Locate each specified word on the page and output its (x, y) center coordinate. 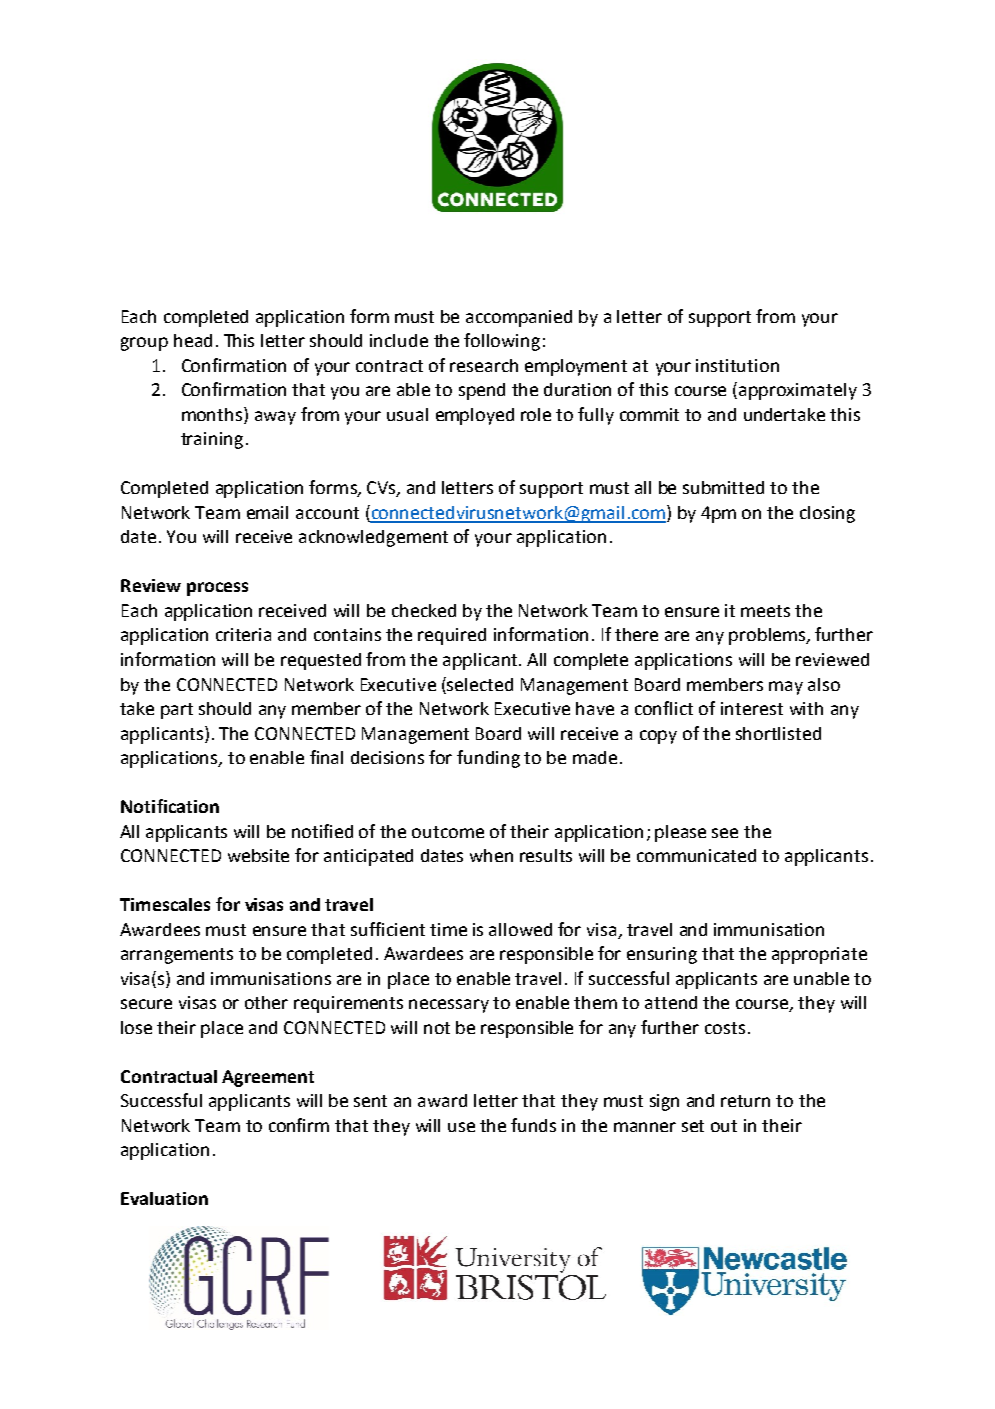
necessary (449, 1006)
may (786, 688)
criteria (243, 634)
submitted (723, 487)
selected (480, 684)
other (266, 1002)
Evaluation (164, 1198)
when (491, 855)
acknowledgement (373, 538)
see (725, 833)
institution (737, 365)
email (267, 512)
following (502, 342)
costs (725, 1028)
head (193, 340)
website (258, 855)
